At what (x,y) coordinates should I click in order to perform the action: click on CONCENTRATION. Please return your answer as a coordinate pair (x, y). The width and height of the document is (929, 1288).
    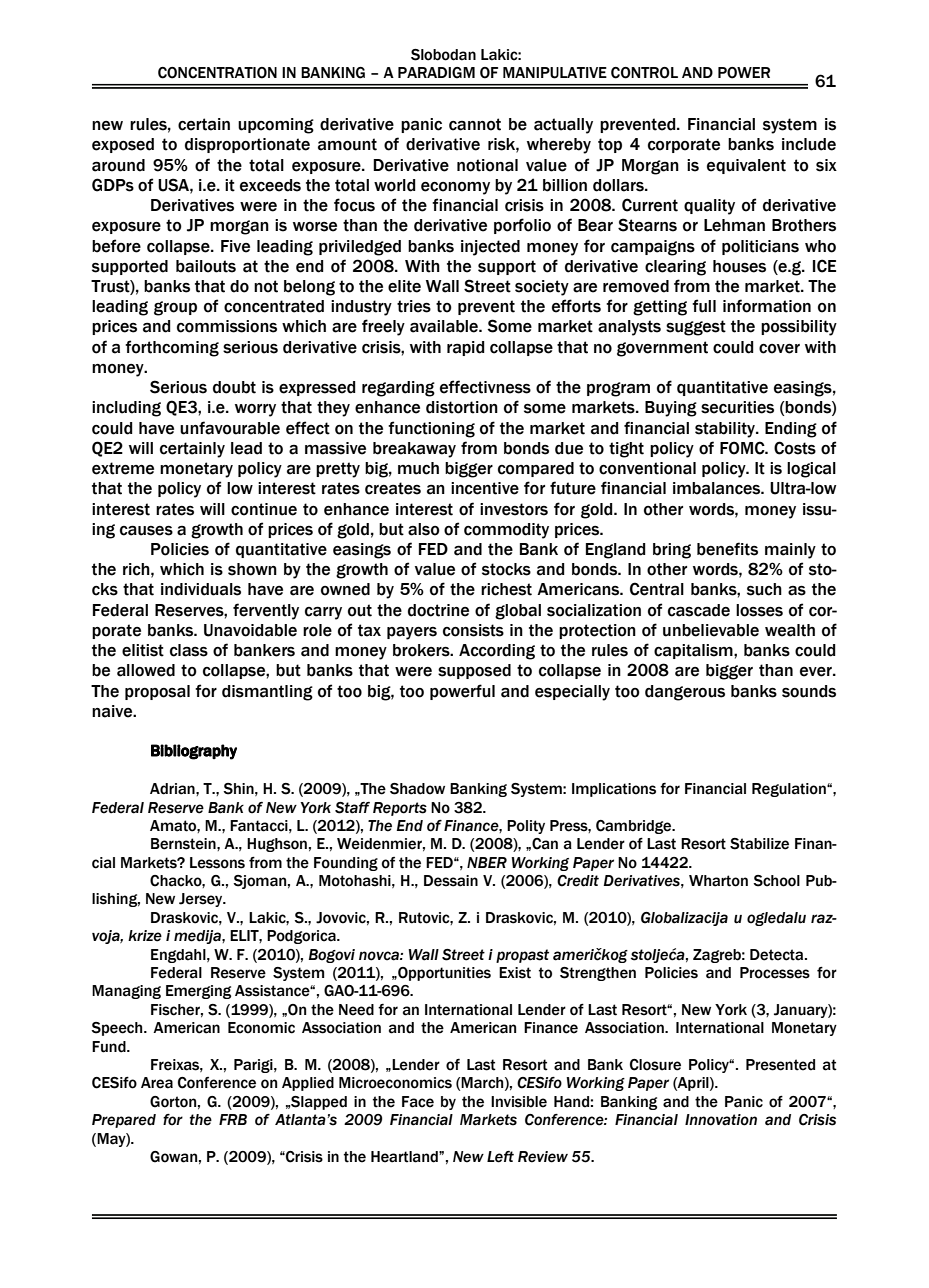
    Looking at the image, I should click on (217, 73).
